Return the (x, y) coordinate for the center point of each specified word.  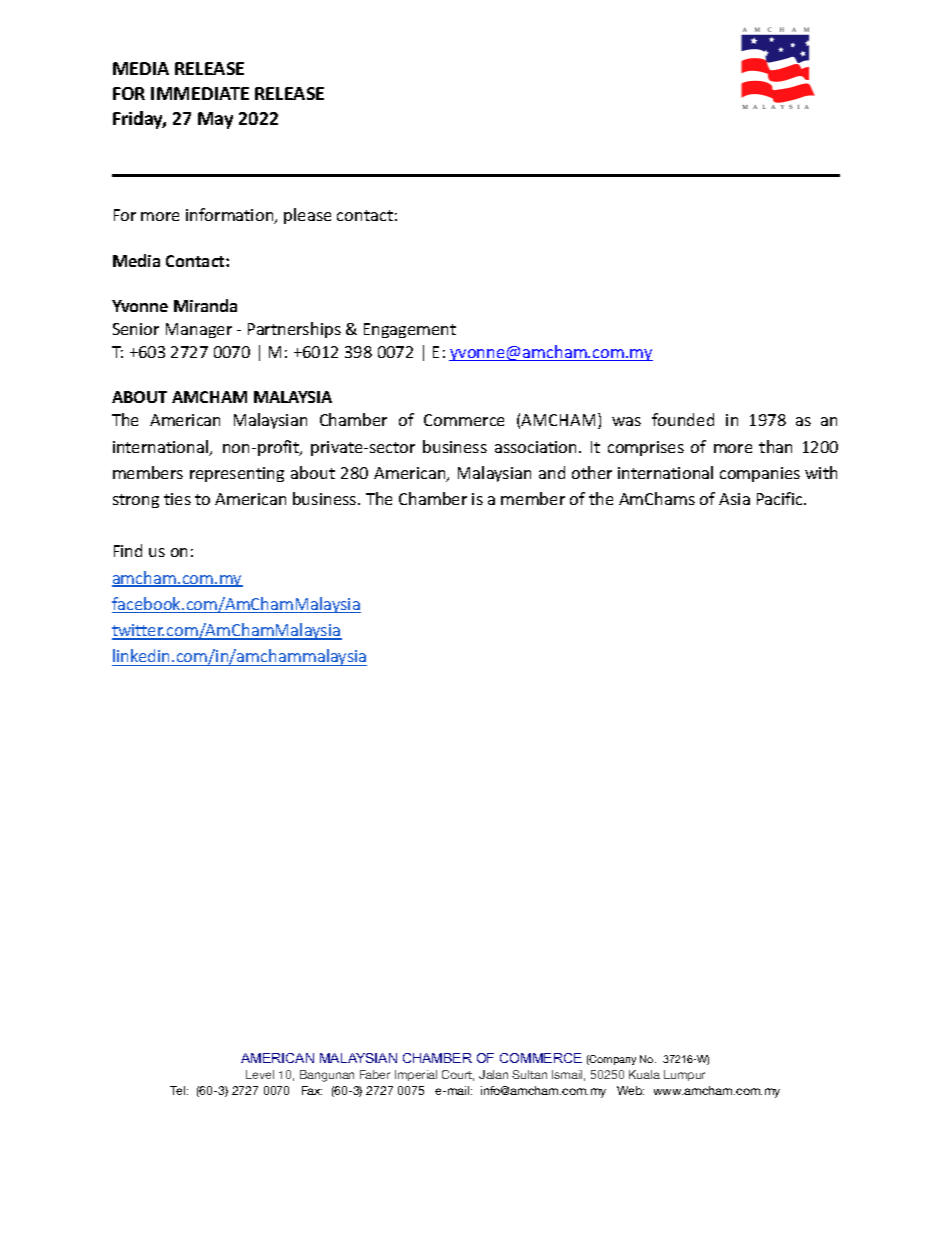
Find (128, 550)
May (215, 120)
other (592, 472)
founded (683, 419)
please (307, 216)
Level (260, 1074)
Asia (734, 499)
